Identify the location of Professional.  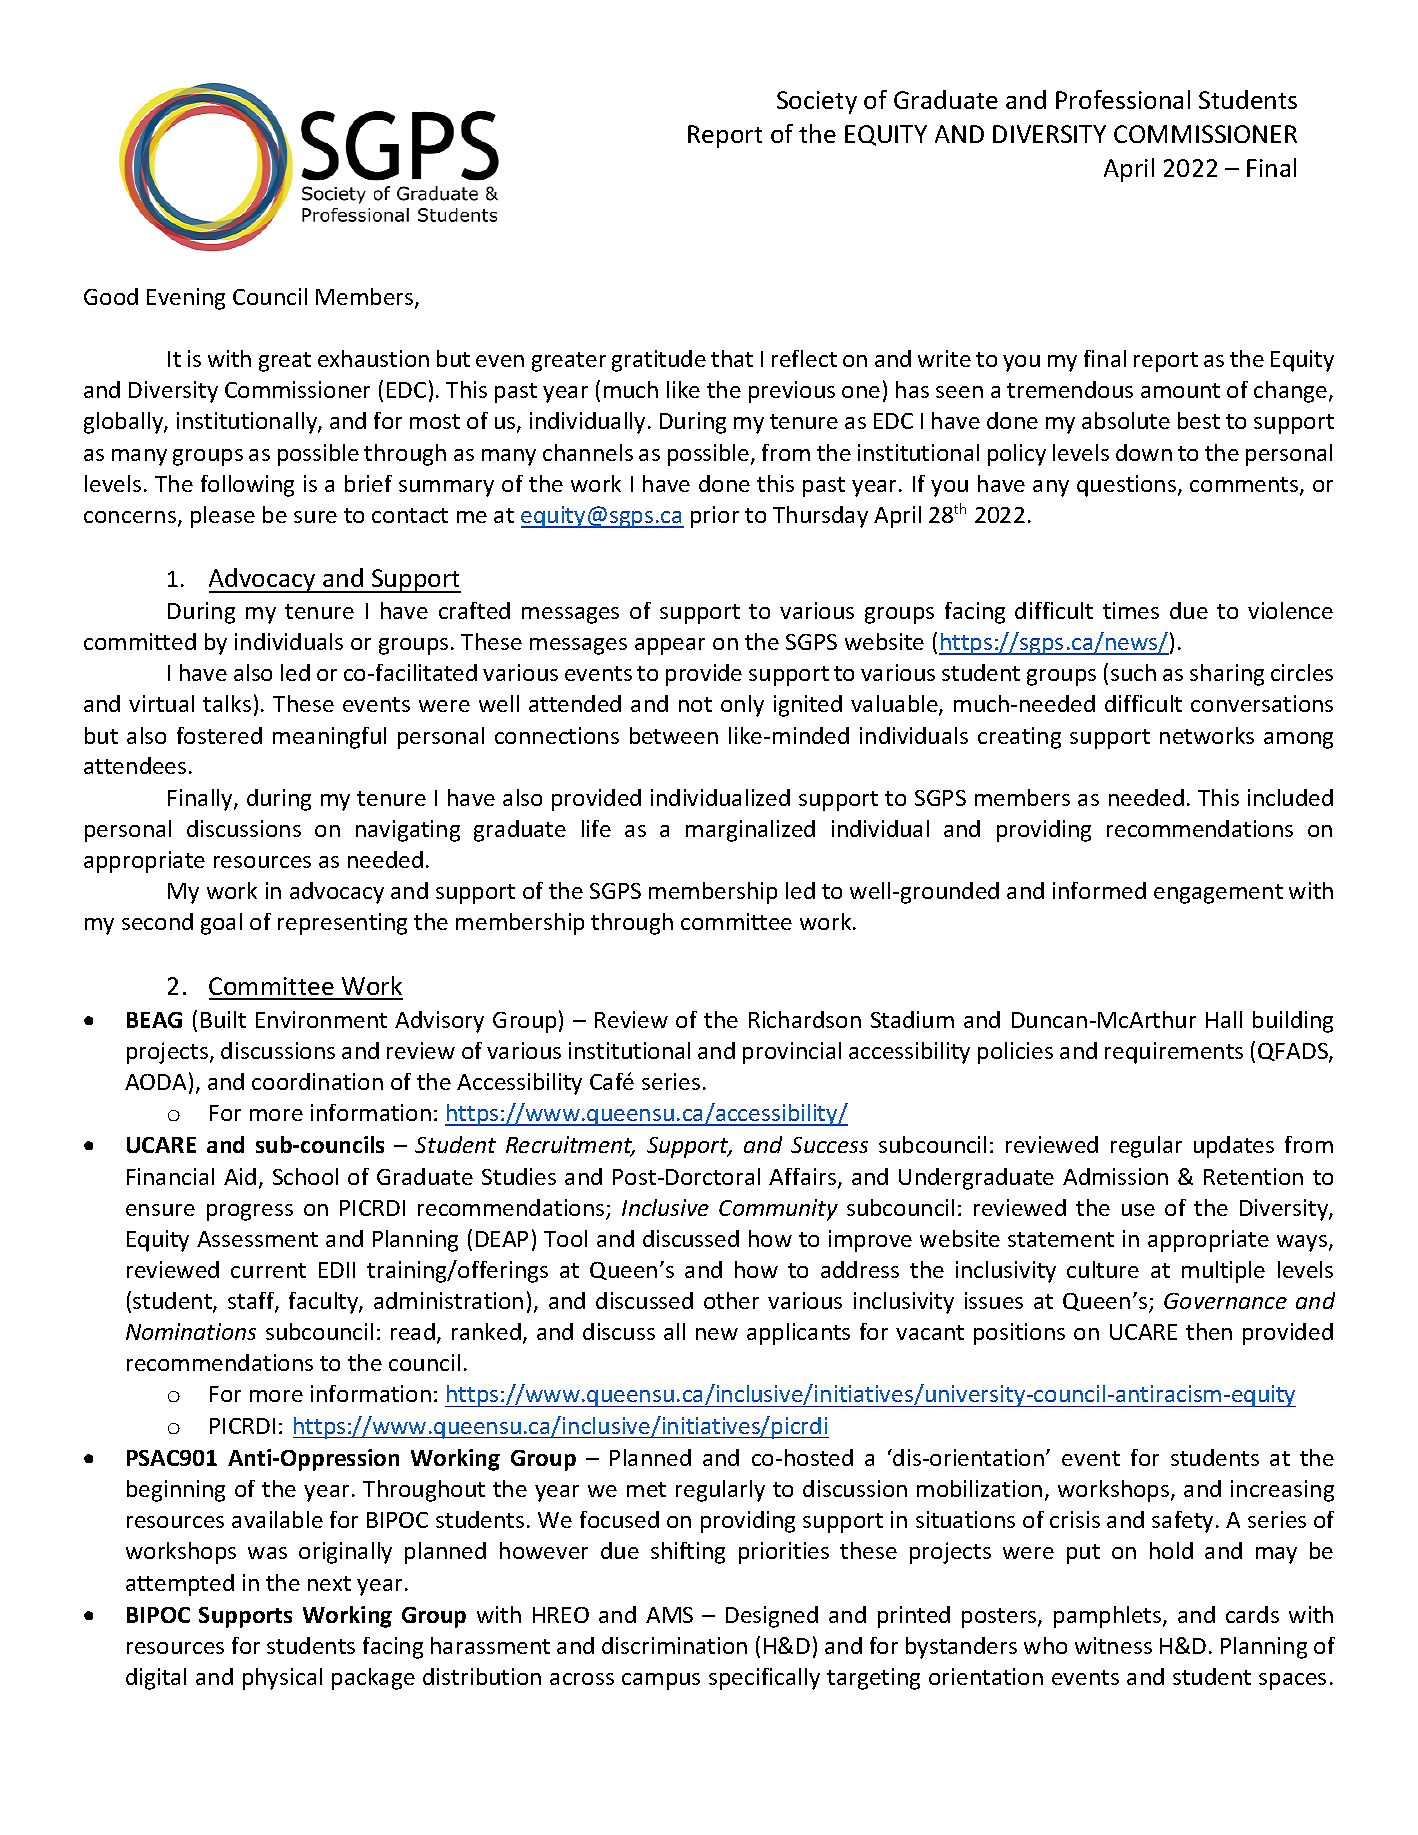
(1123, 99).
